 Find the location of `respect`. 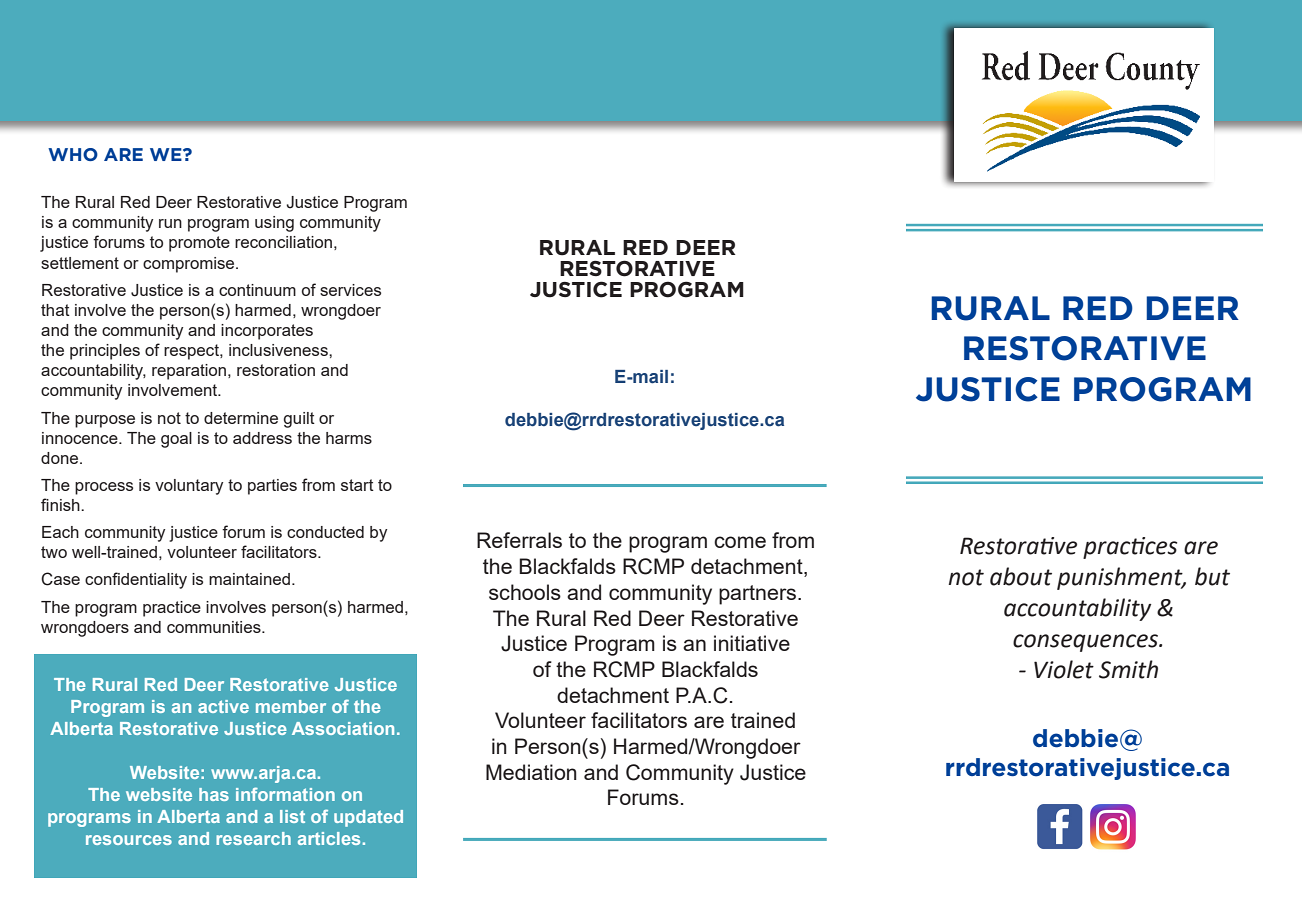

respect is located at coordinates (192, 352).
